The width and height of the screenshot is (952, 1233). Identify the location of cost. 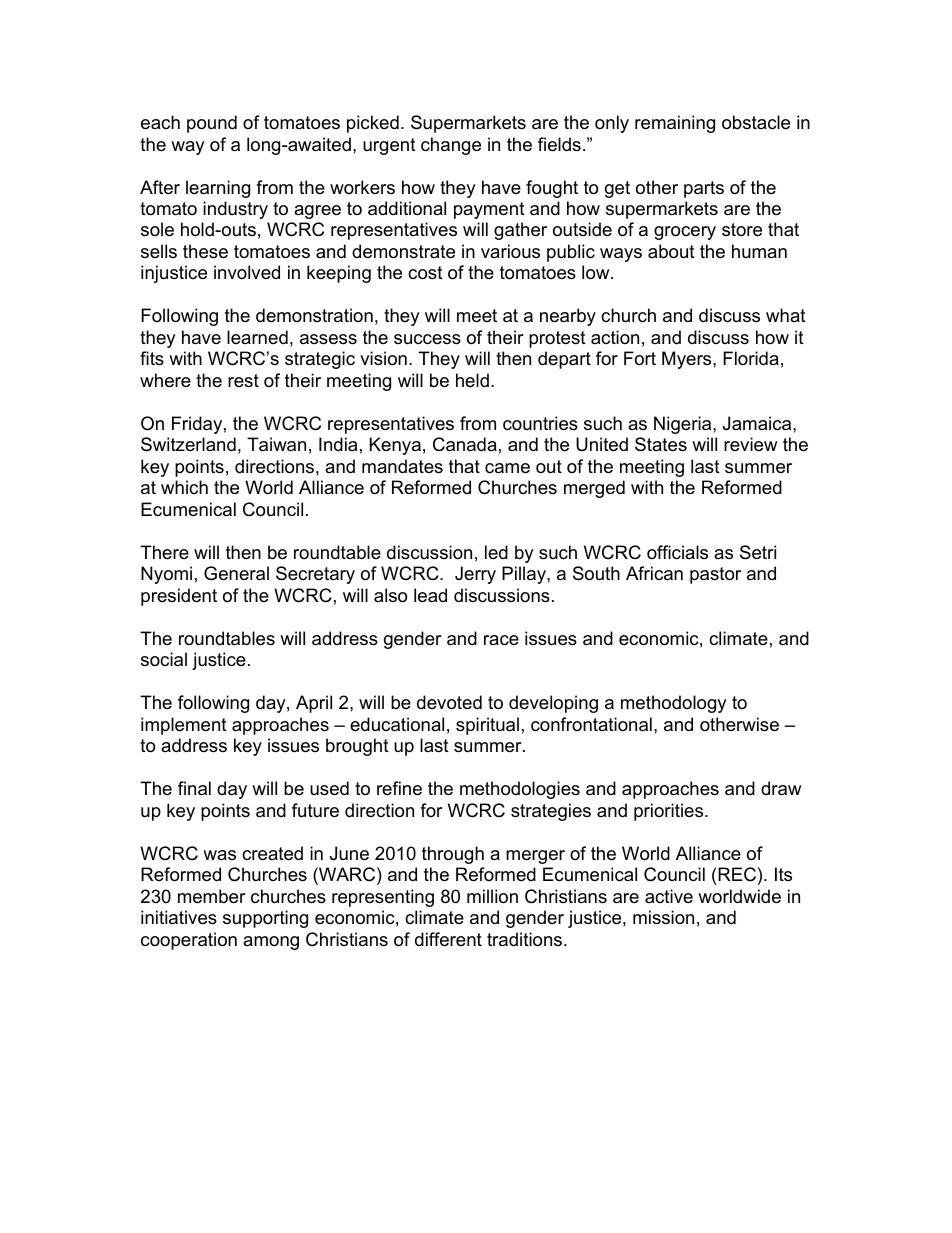
(425, 273).
